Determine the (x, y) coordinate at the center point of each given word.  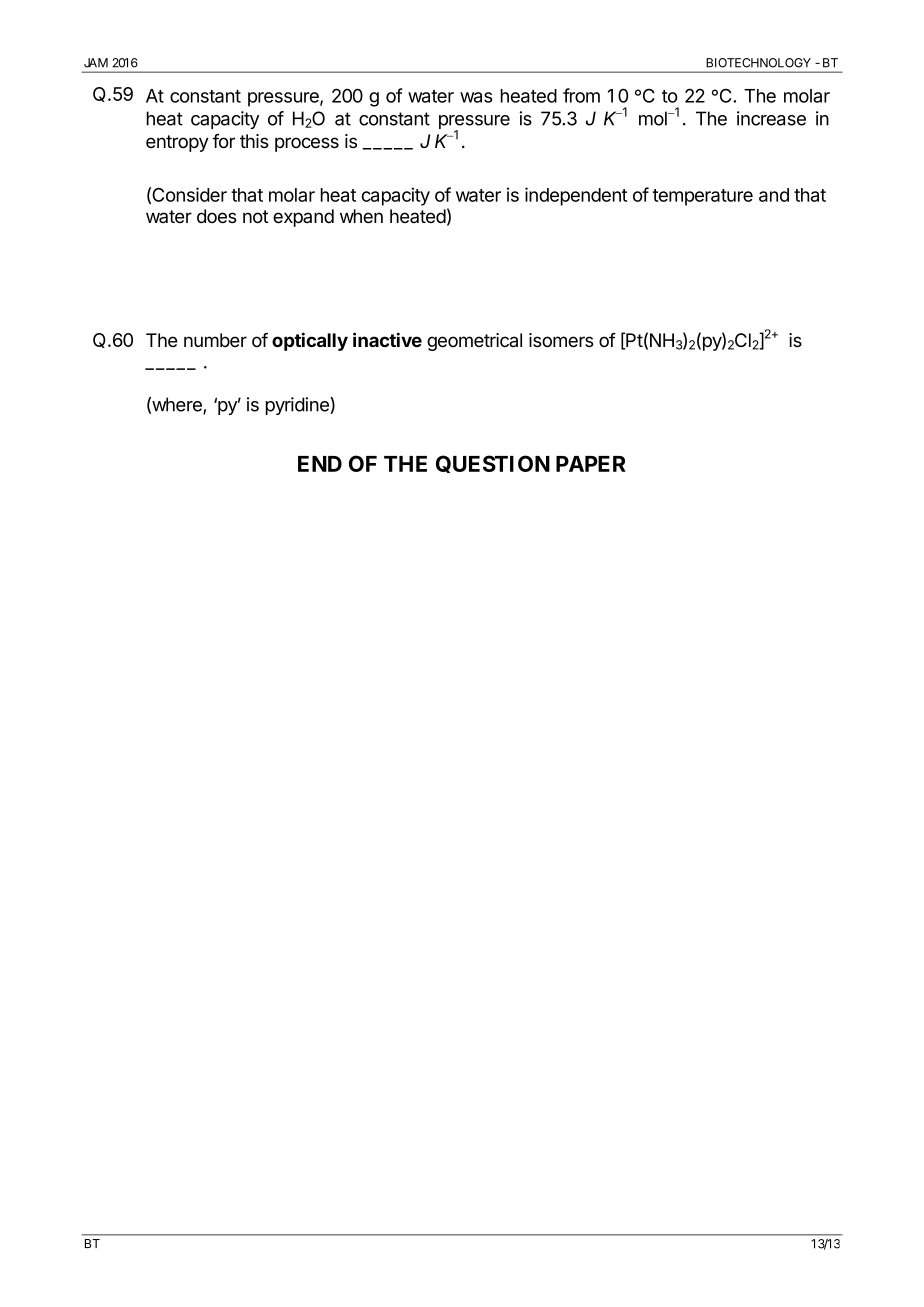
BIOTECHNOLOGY (758, 63)
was (476, 97)
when (361, 216)
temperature (703, 197)
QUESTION (493, 464)
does (217, 216)
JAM (96, 63)
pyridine (298, 406)
